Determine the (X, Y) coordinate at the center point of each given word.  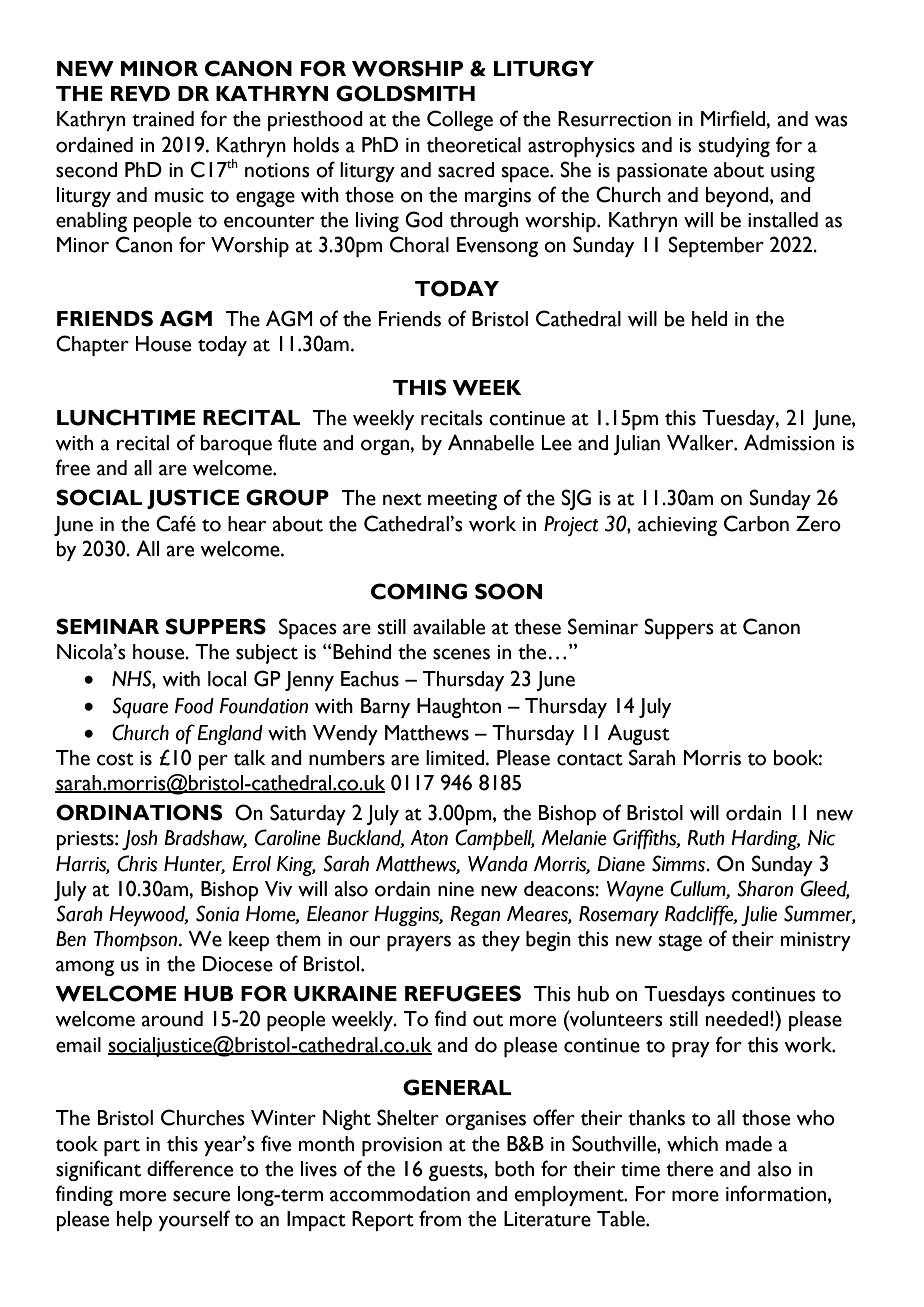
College (460, 120)
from (440, 1218)
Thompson (137, 941)
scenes (461, 654)
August (638, 734)
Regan (475, 916)
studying (734, 147)
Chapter (92, 345)
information (777, 1193)
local (227, 679)
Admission (789, 442)
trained (163, 119)
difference (190, 1168)
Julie (759, 916)
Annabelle (491, 442)
